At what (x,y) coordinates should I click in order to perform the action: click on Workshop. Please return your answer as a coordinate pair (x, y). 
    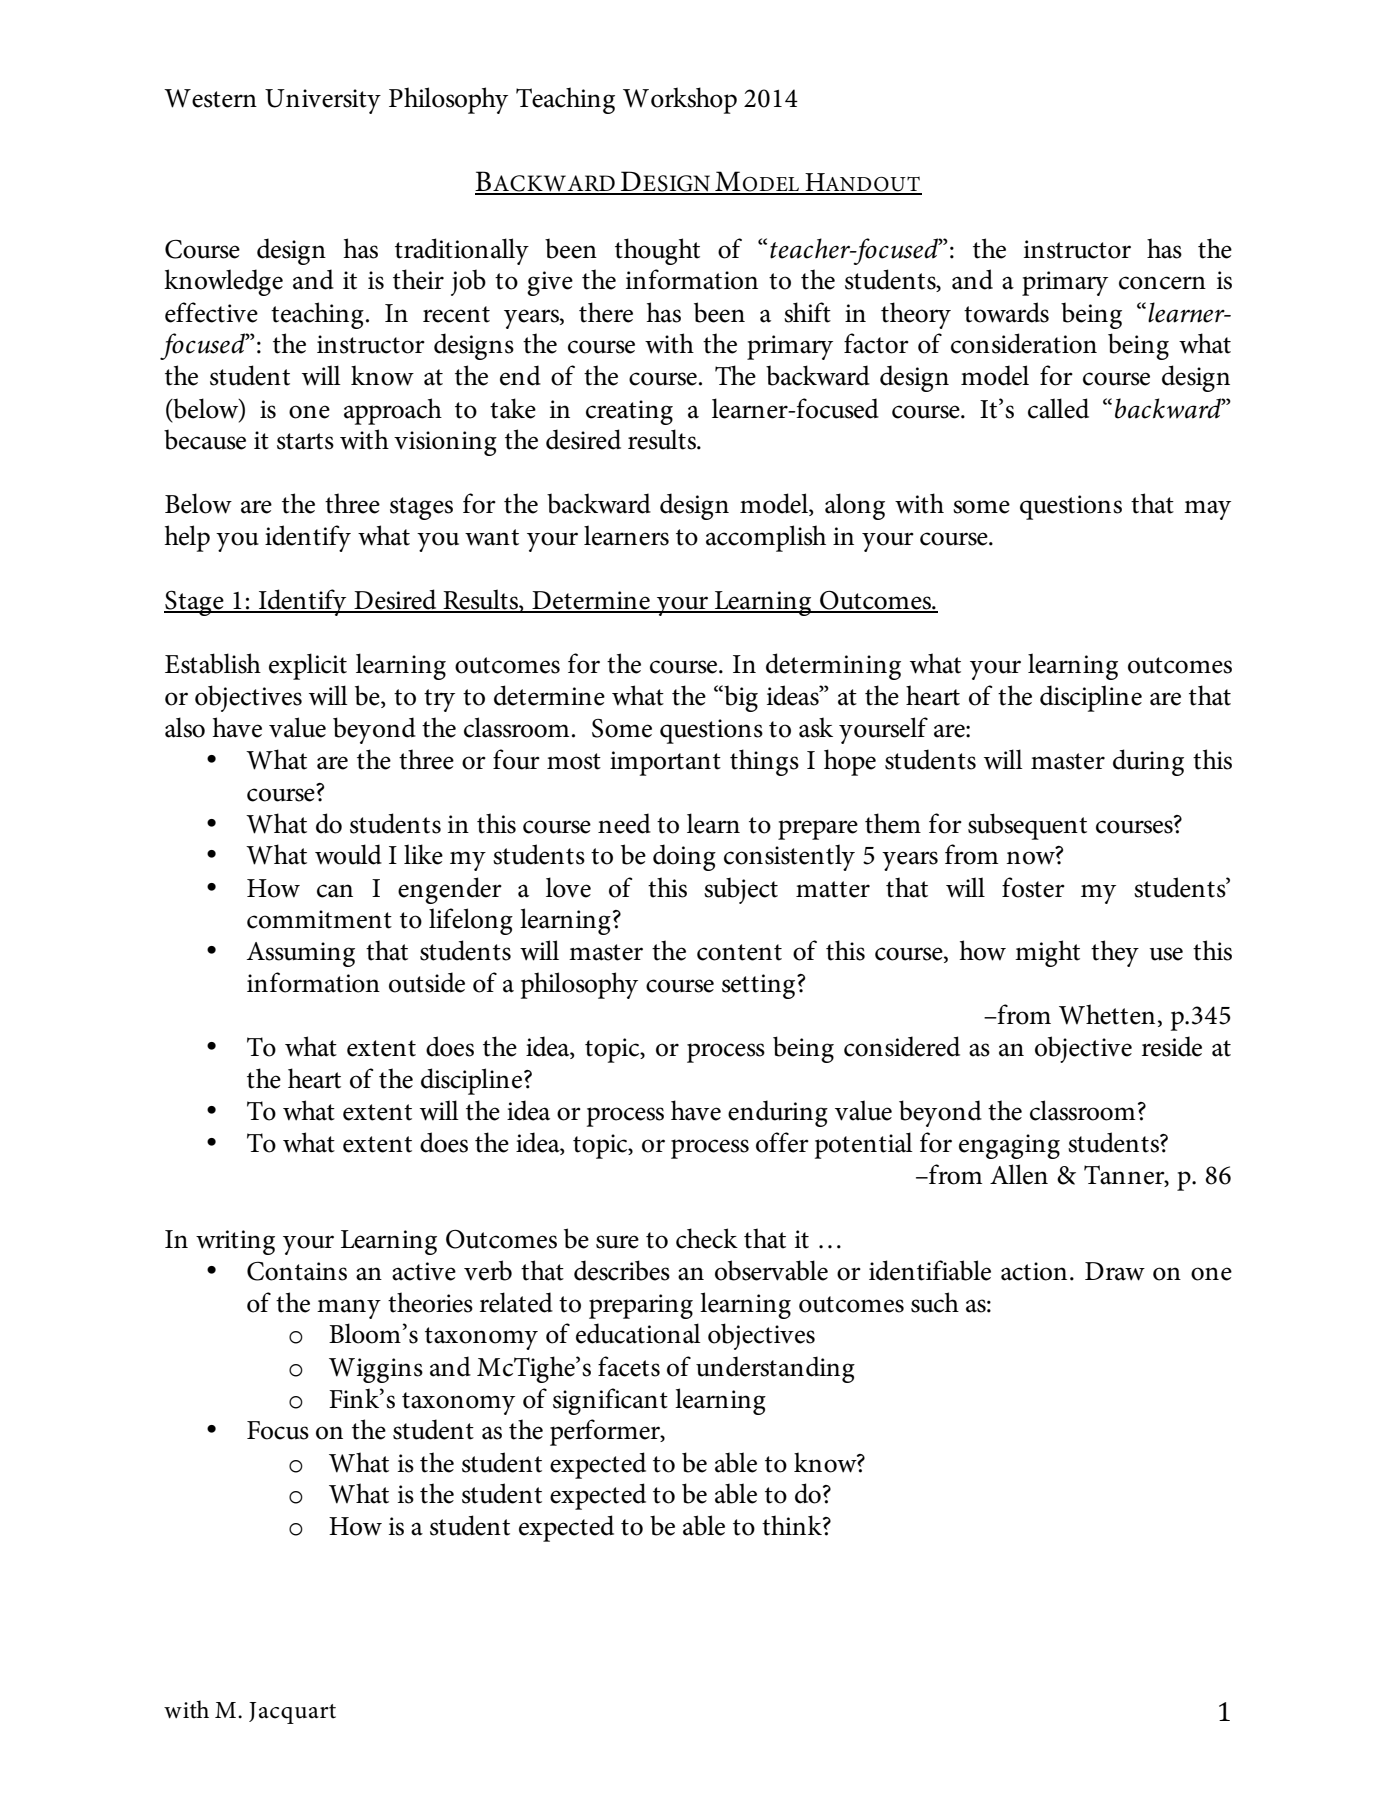
    Looking at the image, I should click on (680, 100).
